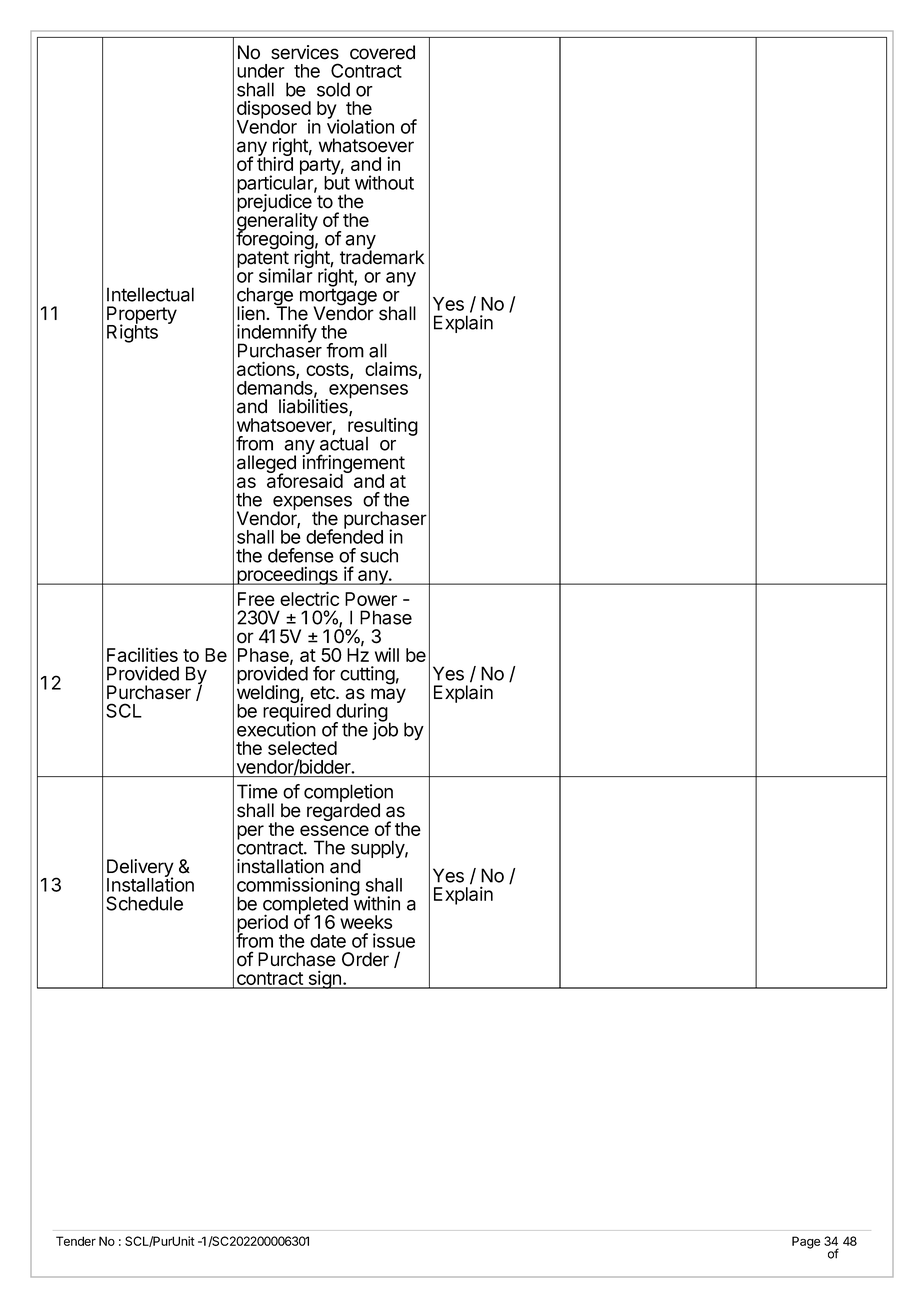 The image size is (924, 1308). What do you see at coordinates (256, 599) in the screenshot?
I see `Free` at bounding box center [256, 599].
